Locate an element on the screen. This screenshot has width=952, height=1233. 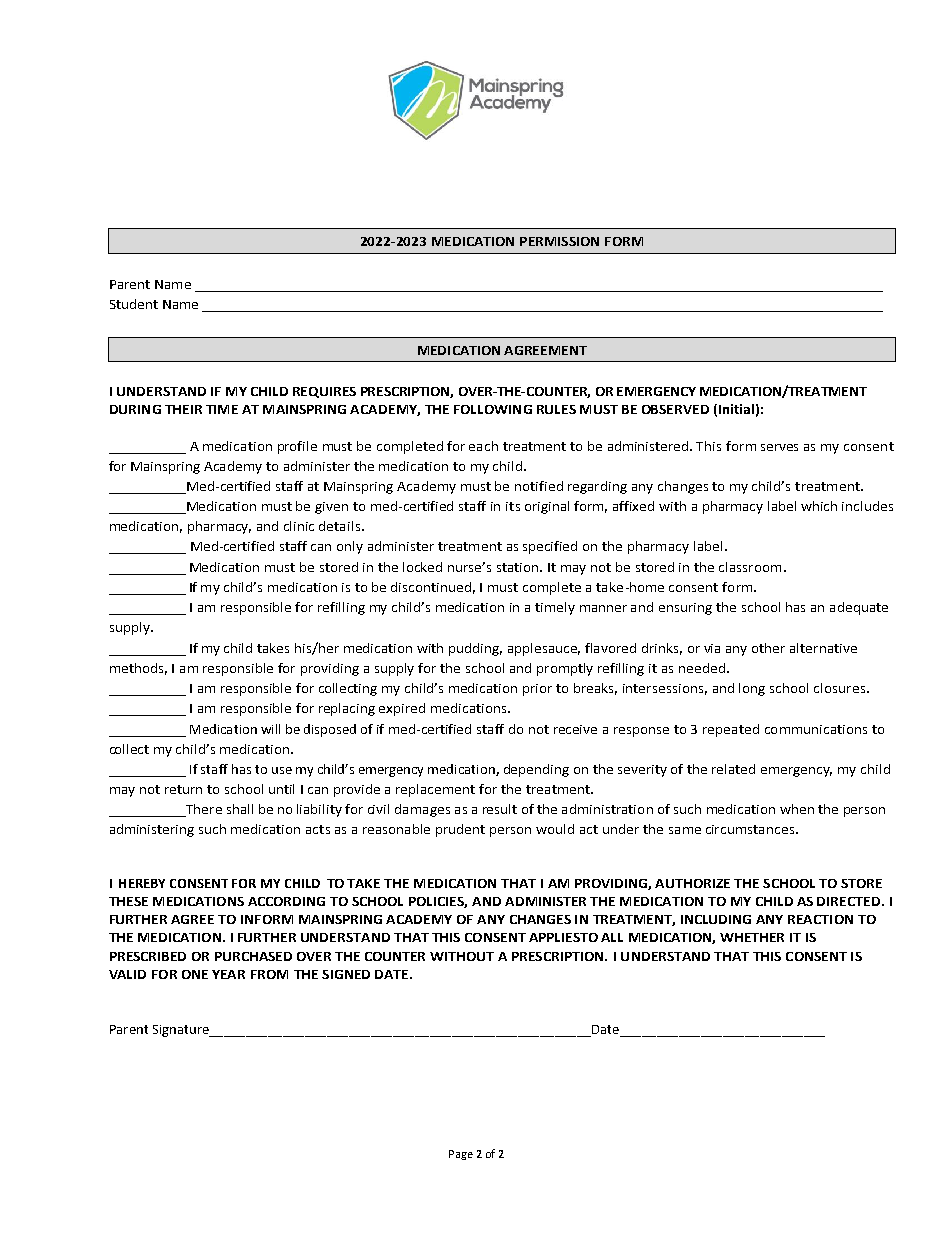
OBSERVED is located at coordinates (675, 409).
